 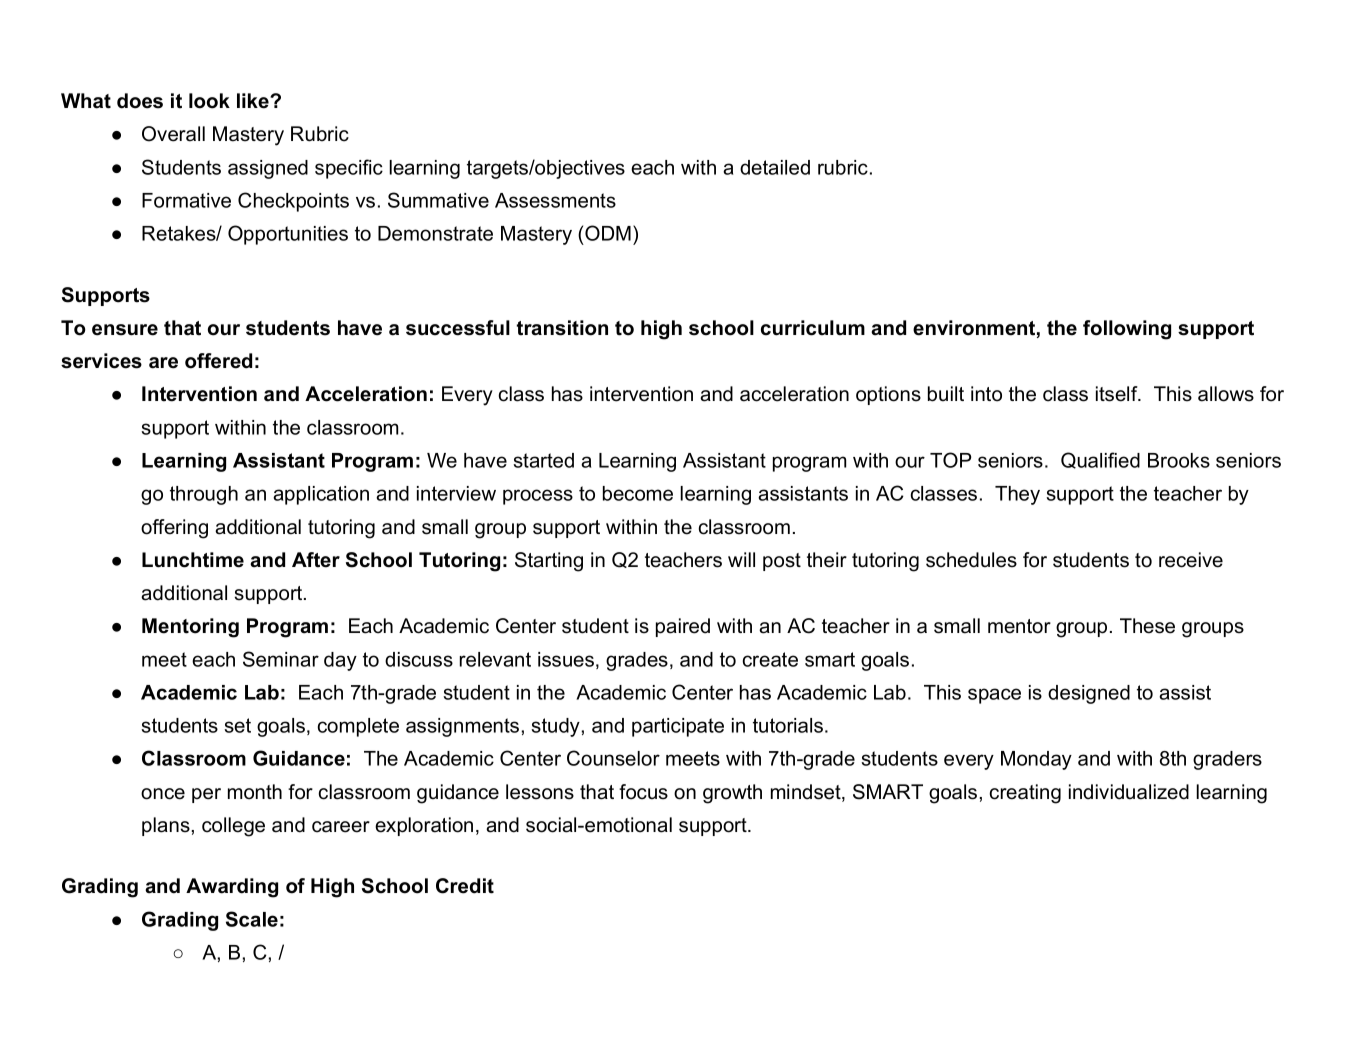 I want to click on Awarding, so click(x=232, y=888).
